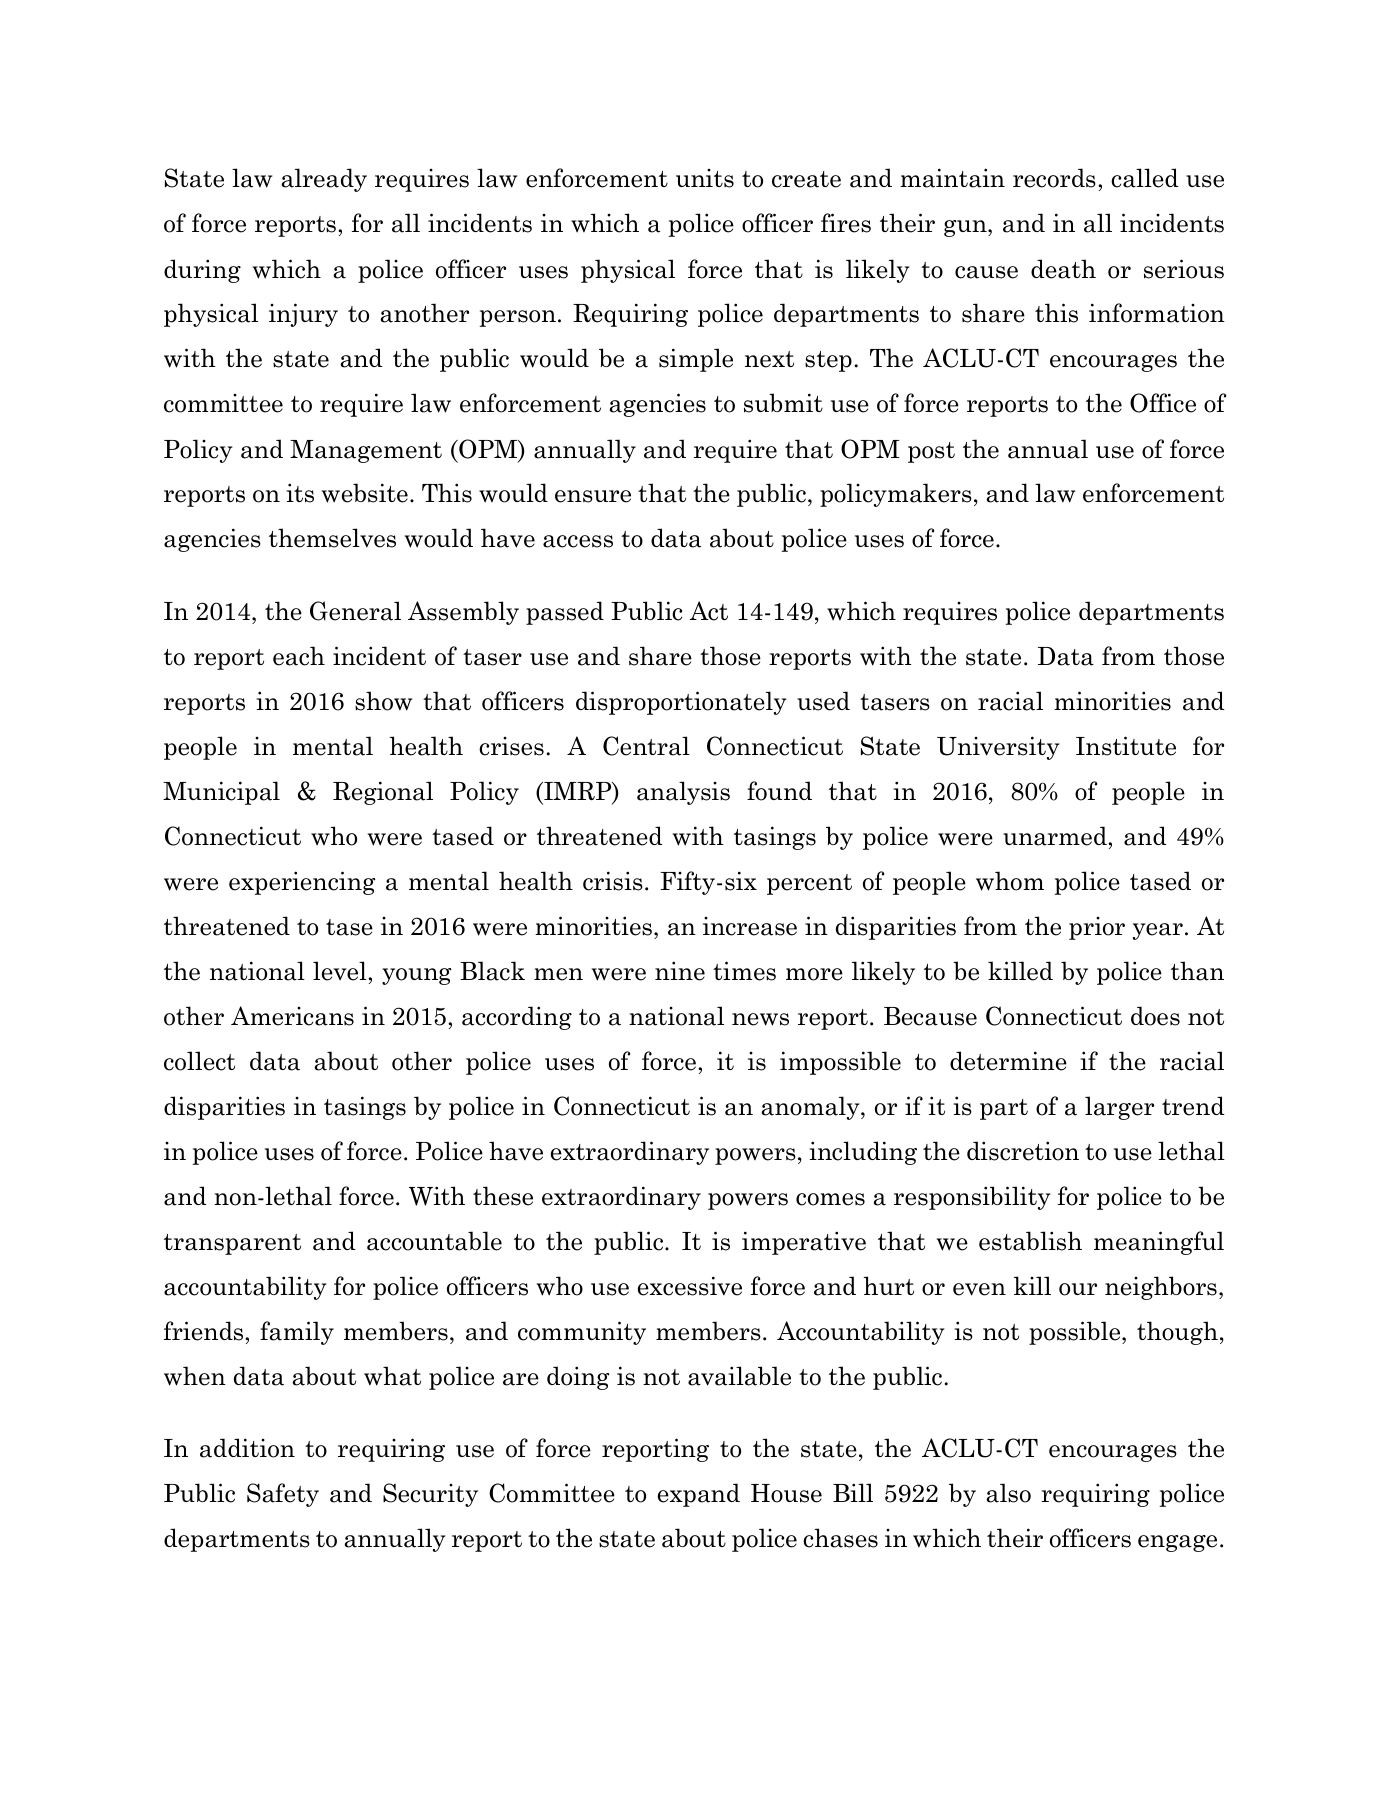 The image size is (1388, 1797). What do you see at coordinates (1126, 746) in the document?
I see `Institute` at bounding box center [1126, 746].
